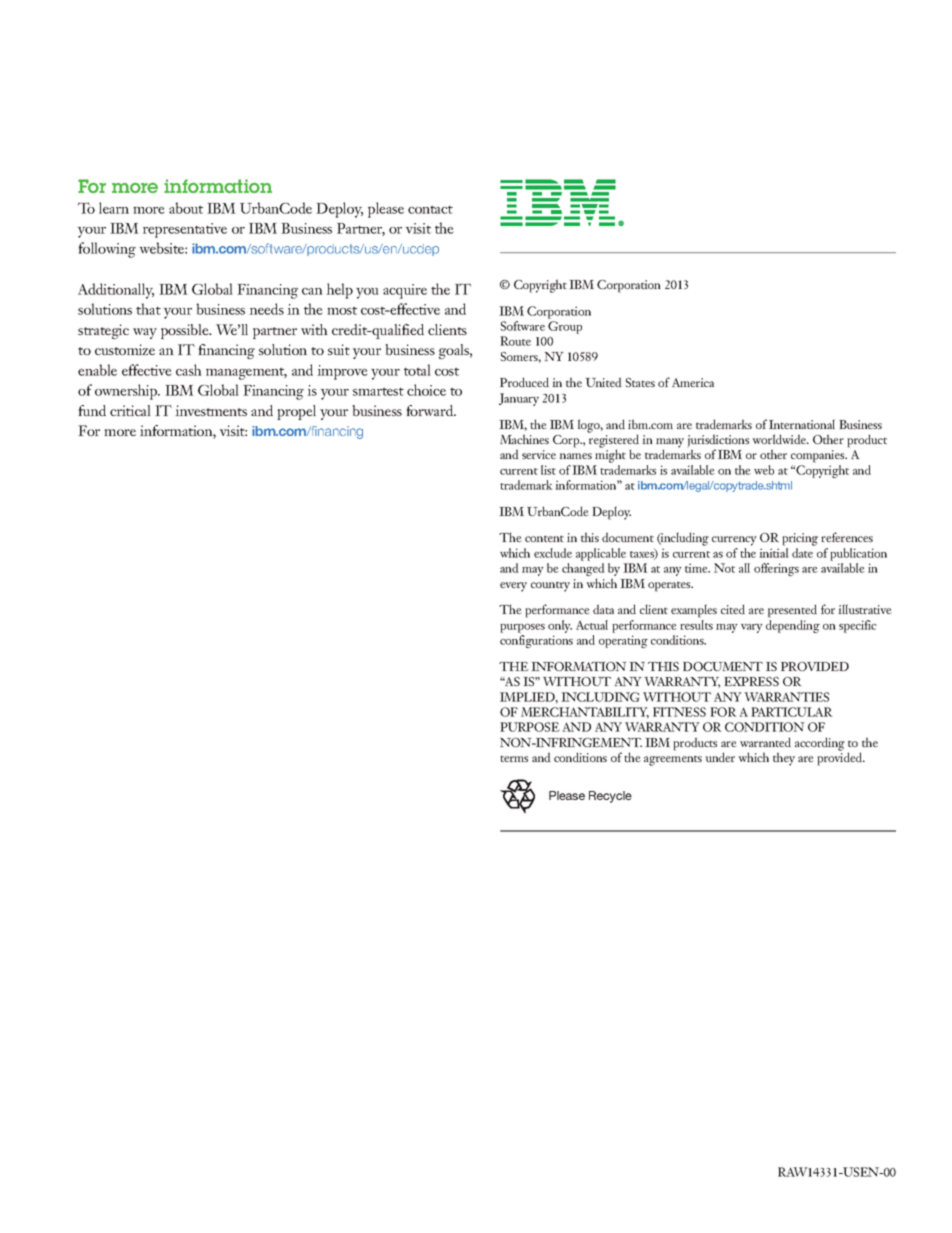 The height and width of the screenshot is (1233, 952). Describe the element at coordinates (189, 370) in the screenshot. I see `cash` at that location.
